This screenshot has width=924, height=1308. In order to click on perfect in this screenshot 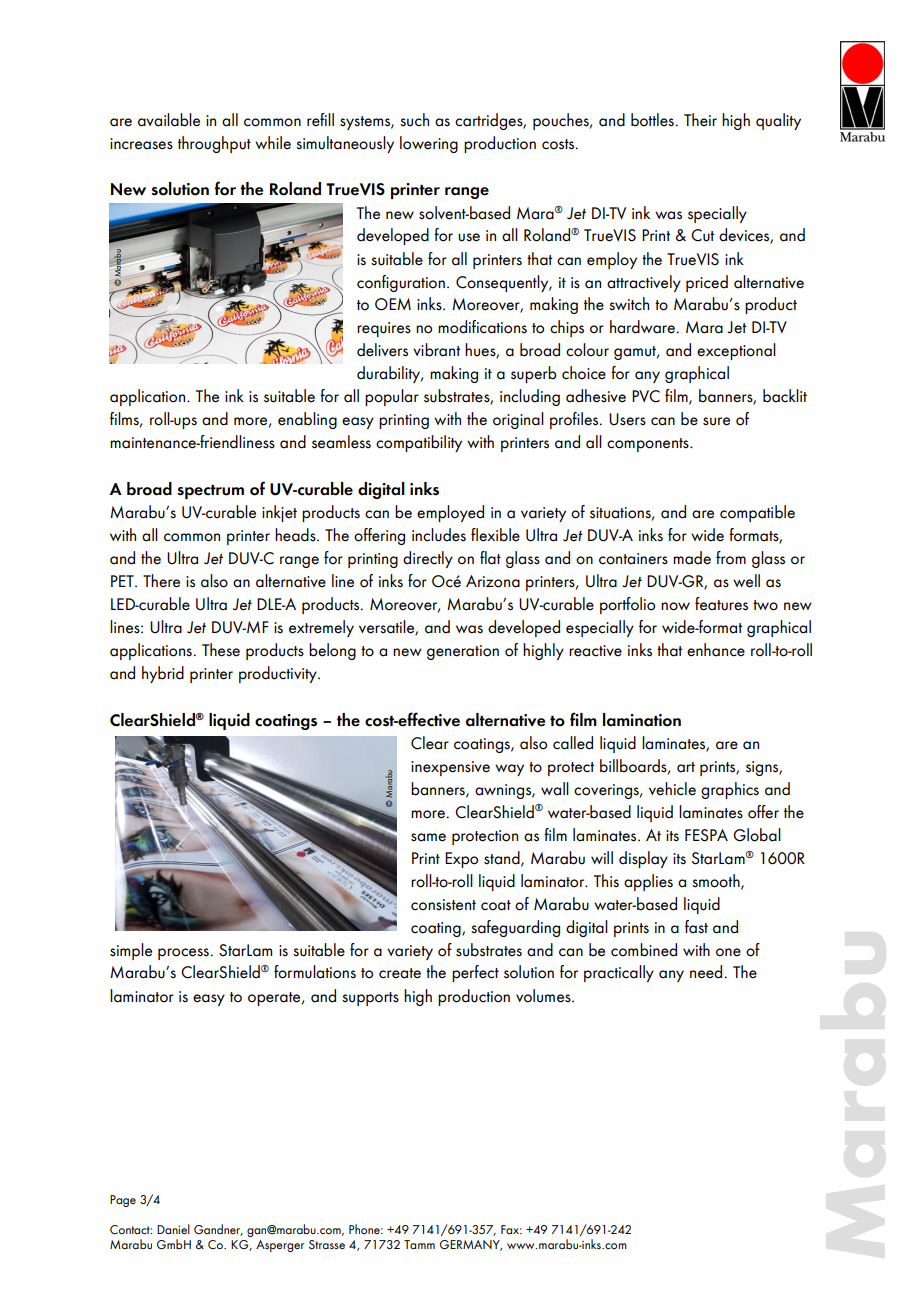, I will do `click(475, 973)`.
